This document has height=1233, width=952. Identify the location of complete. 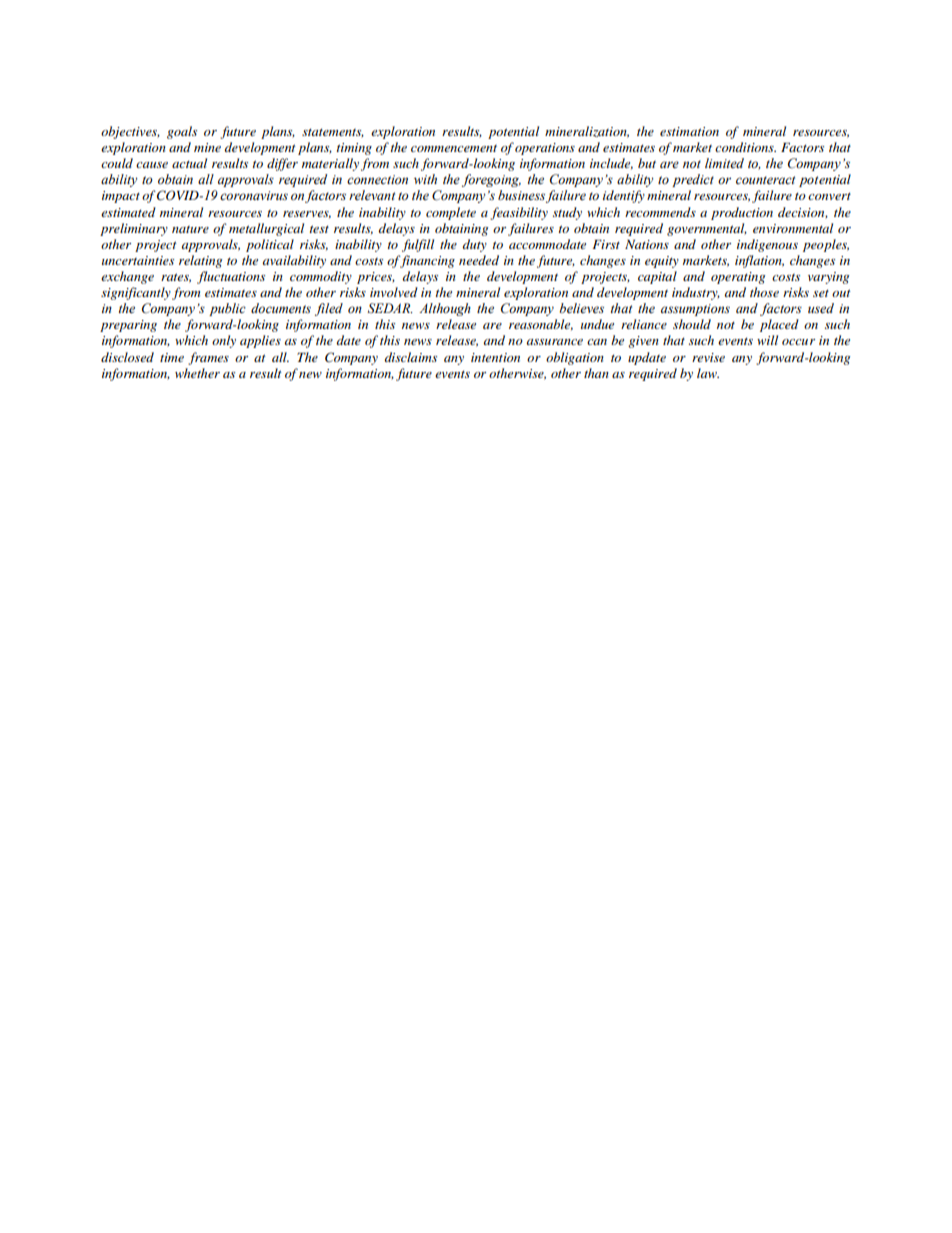
(451, 213).
